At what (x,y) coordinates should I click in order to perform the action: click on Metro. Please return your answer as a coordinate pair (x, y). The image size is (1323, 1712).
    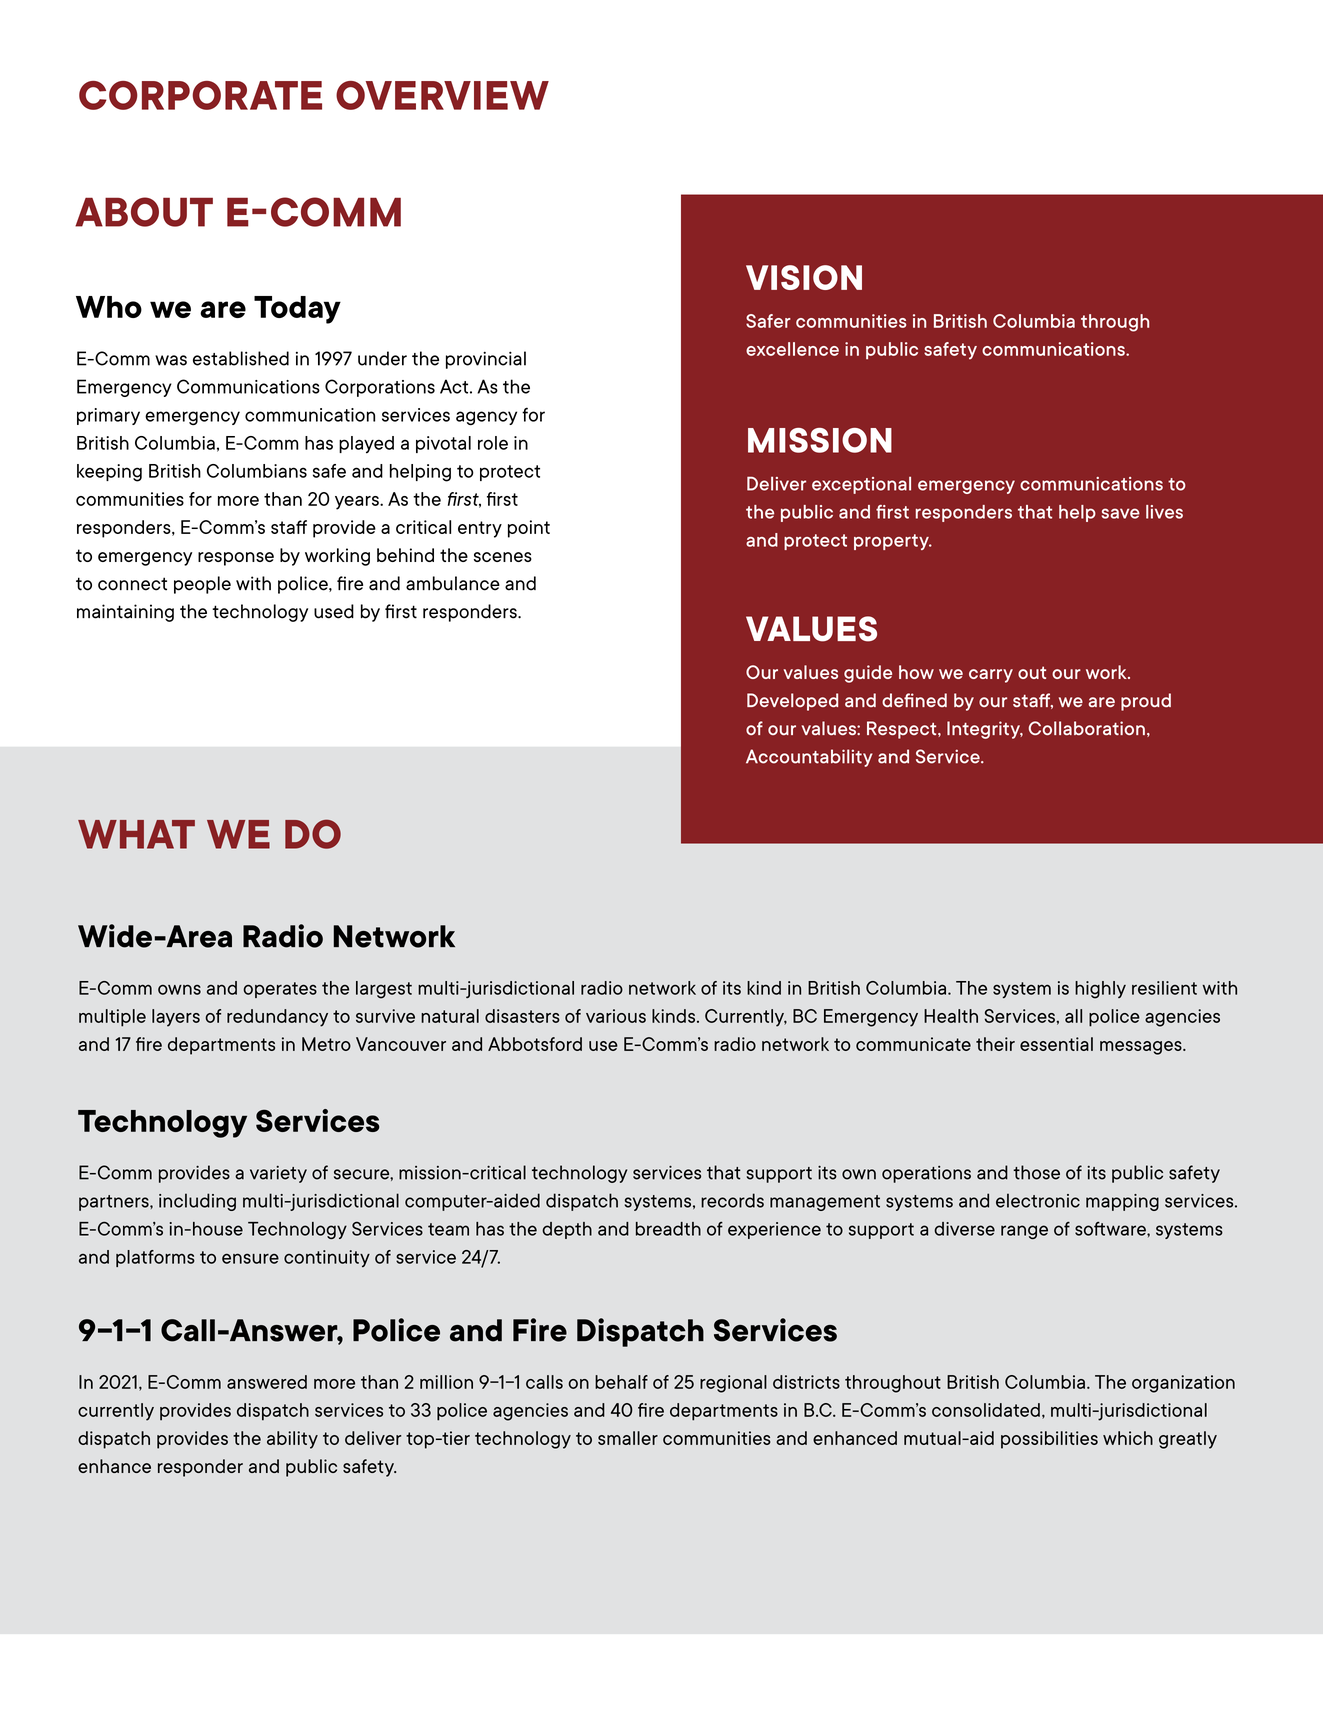
    Looking at the image, I should click on (326, 1044).
